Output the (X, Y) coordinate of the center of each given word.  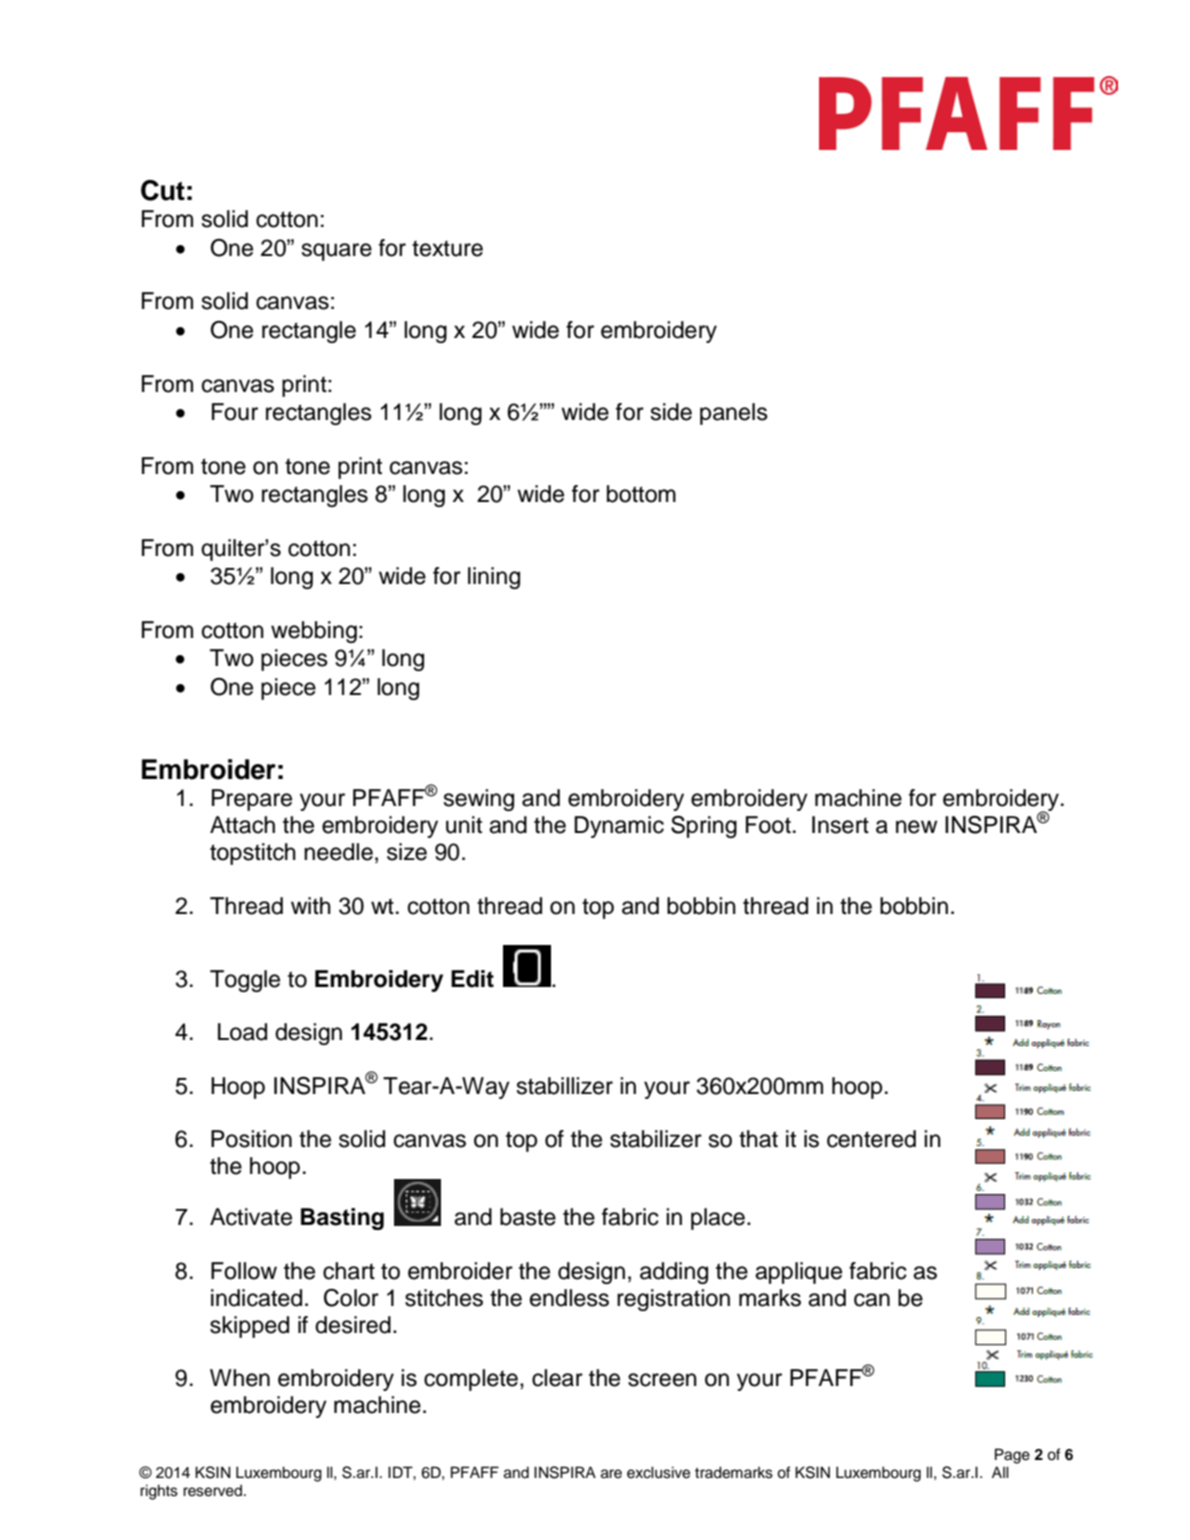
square (337, 252)
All (1000, 1472)
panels (734, 414)
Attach (242, 825)
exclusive (658, 1472)
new (916, 827)
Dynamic (619, 827)
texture (447, 248)
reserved (212, 1491)
